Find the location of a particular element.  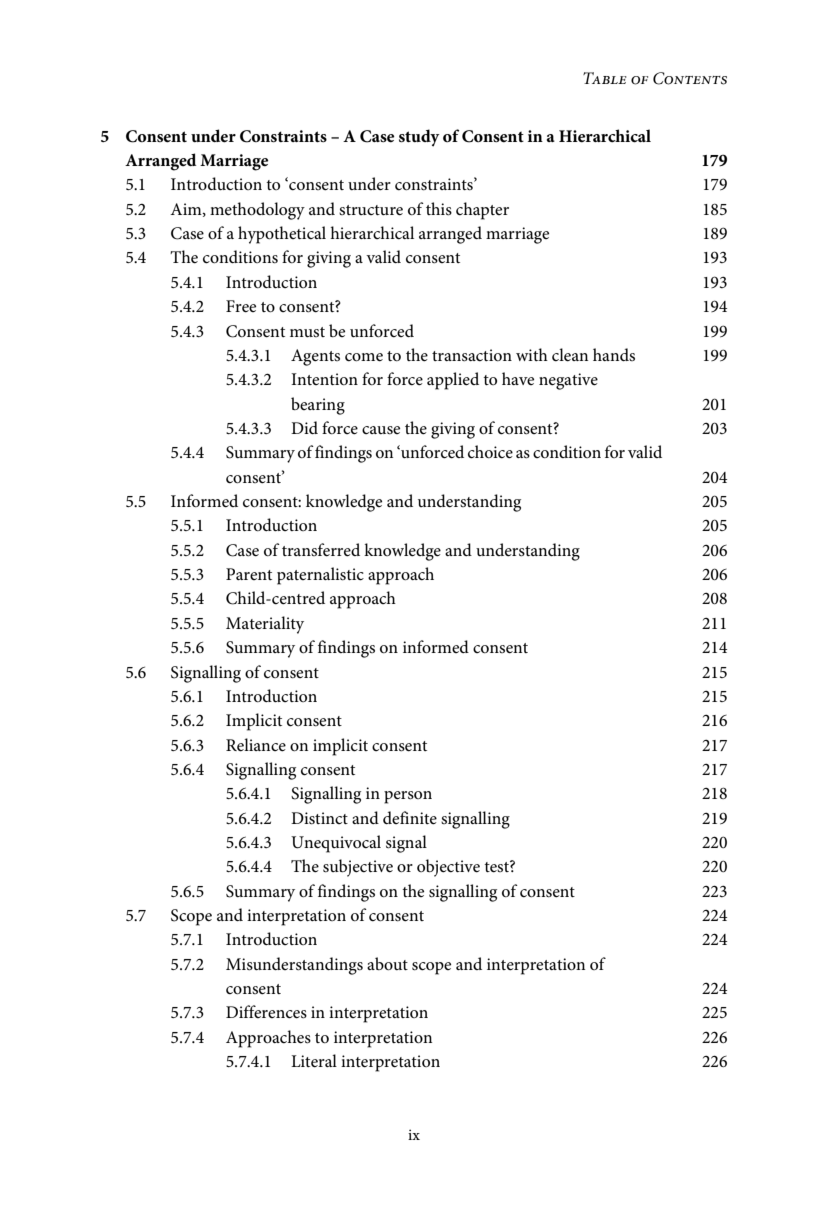

study is located at coordinates (419, 138).
